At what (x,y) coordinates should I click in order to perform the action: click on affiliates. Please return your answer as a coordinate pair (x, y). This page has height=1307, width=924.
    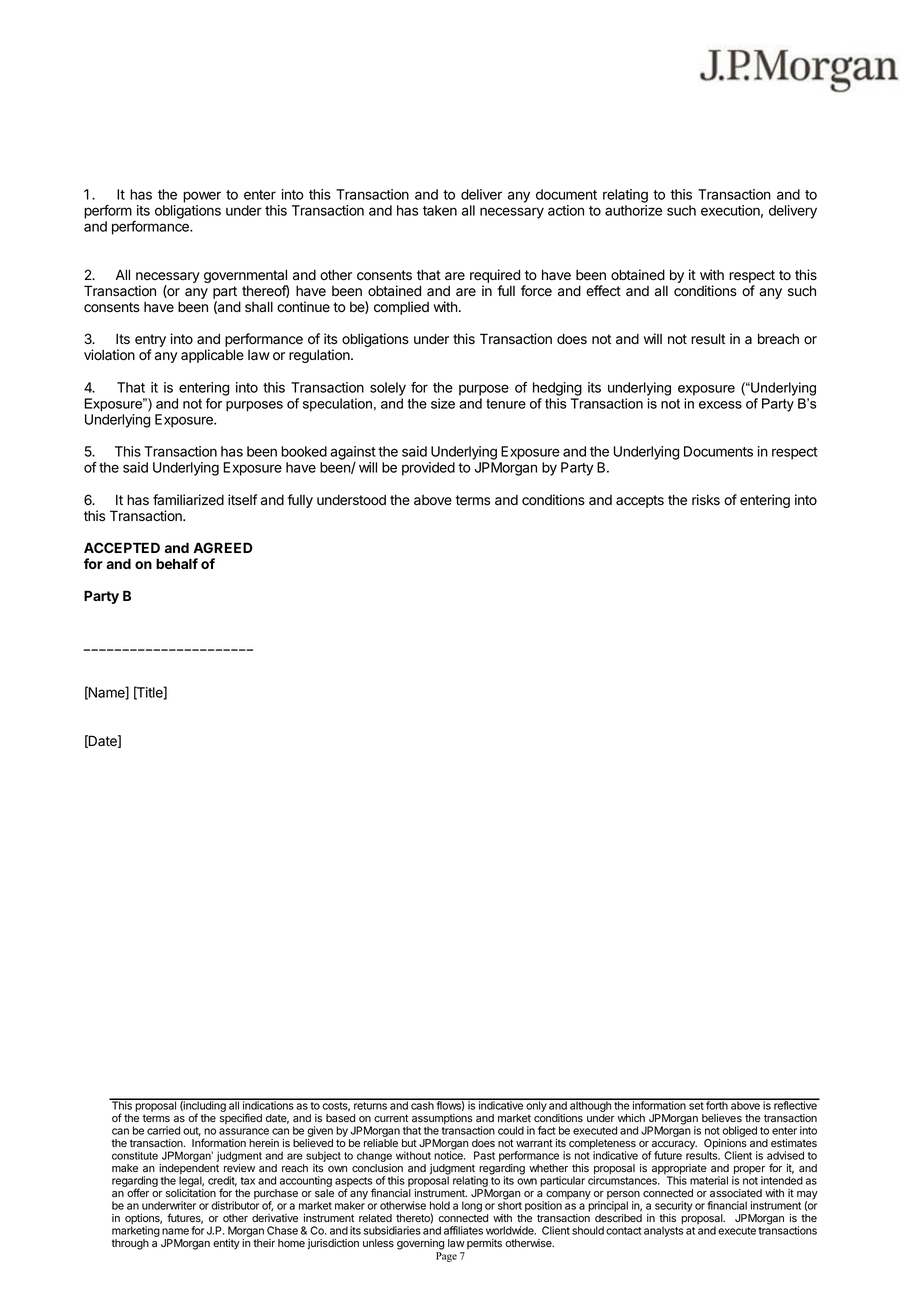
    Looking at the image, I should click on (463, 1230).
